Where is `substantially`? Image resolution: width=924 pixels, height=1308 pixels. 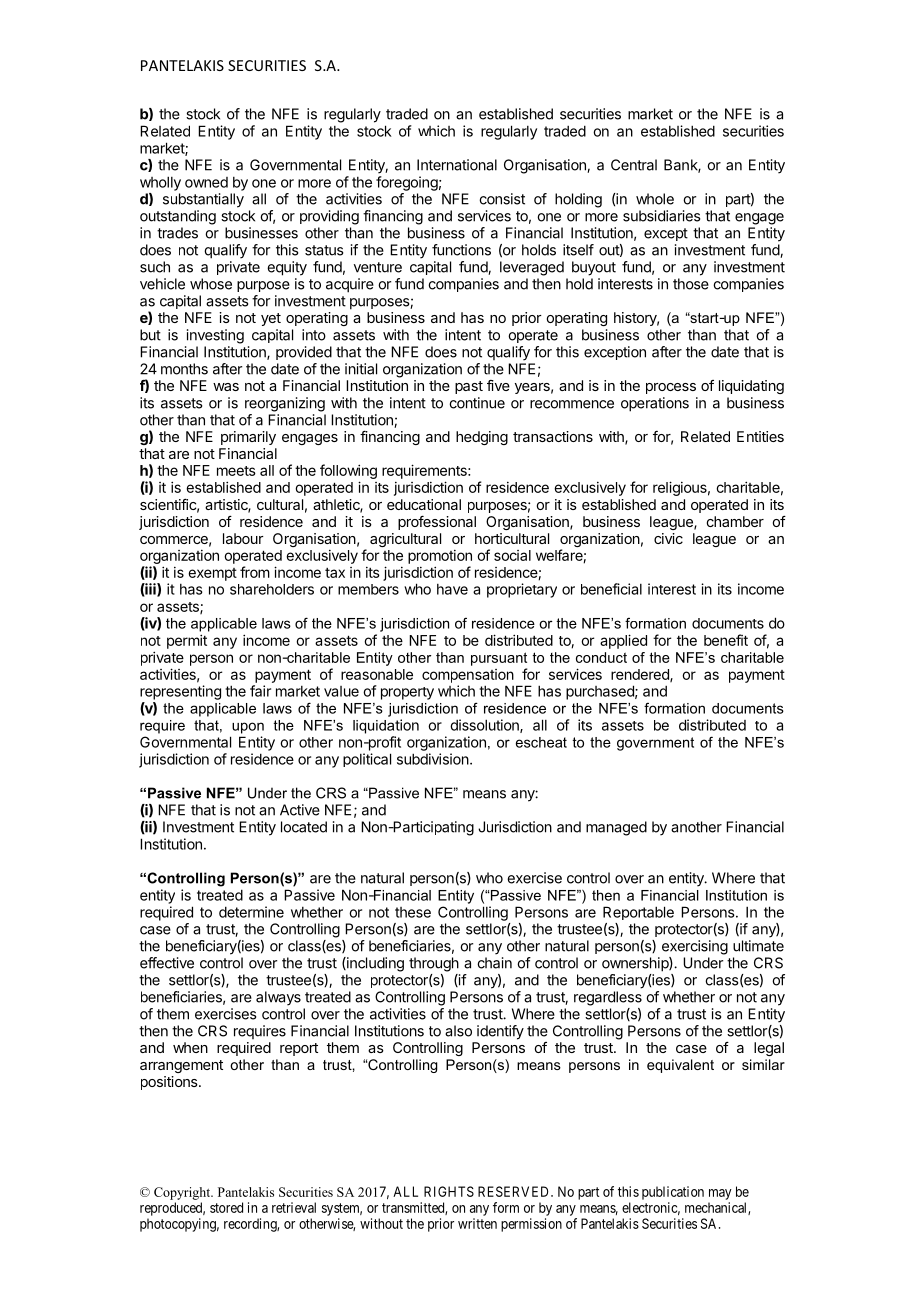 substantially is located at coordinates (203, 200).
